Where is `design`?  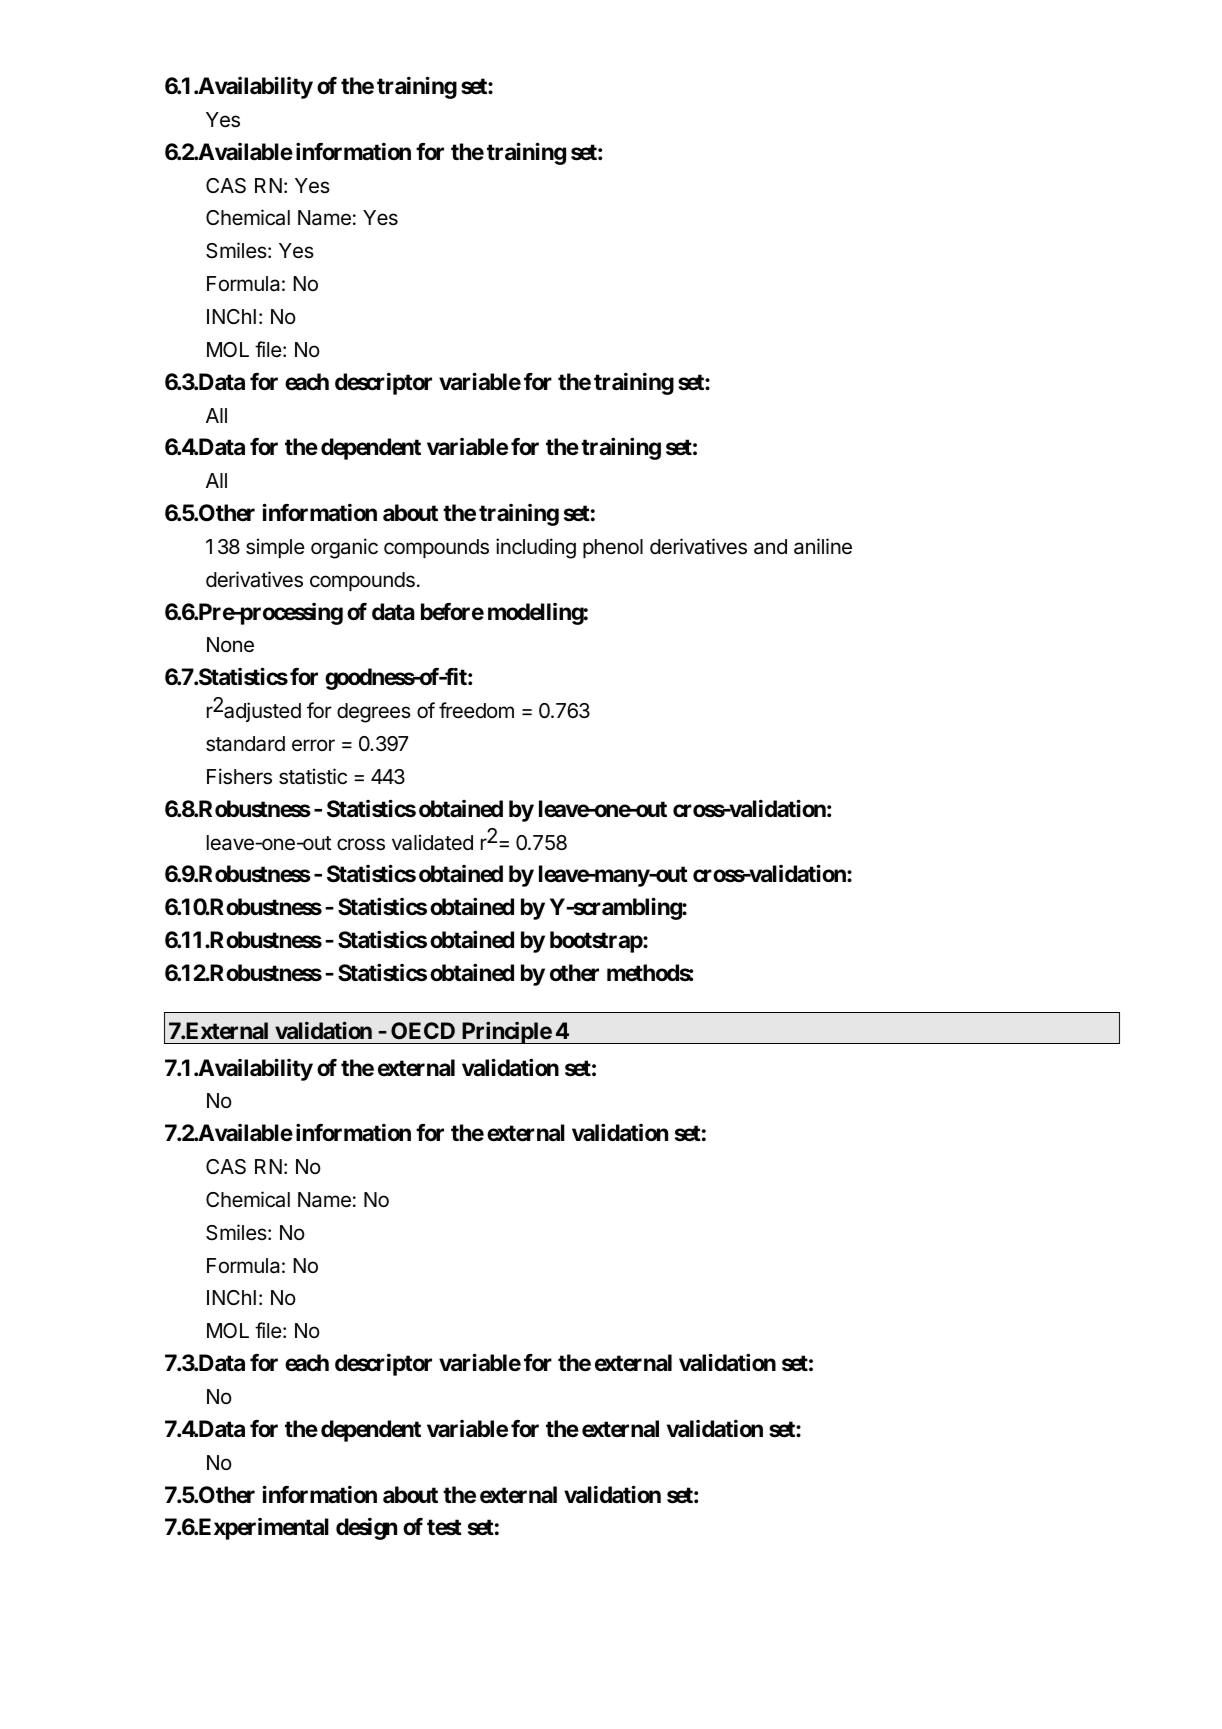 design is located at coordinates (366, 1529).
